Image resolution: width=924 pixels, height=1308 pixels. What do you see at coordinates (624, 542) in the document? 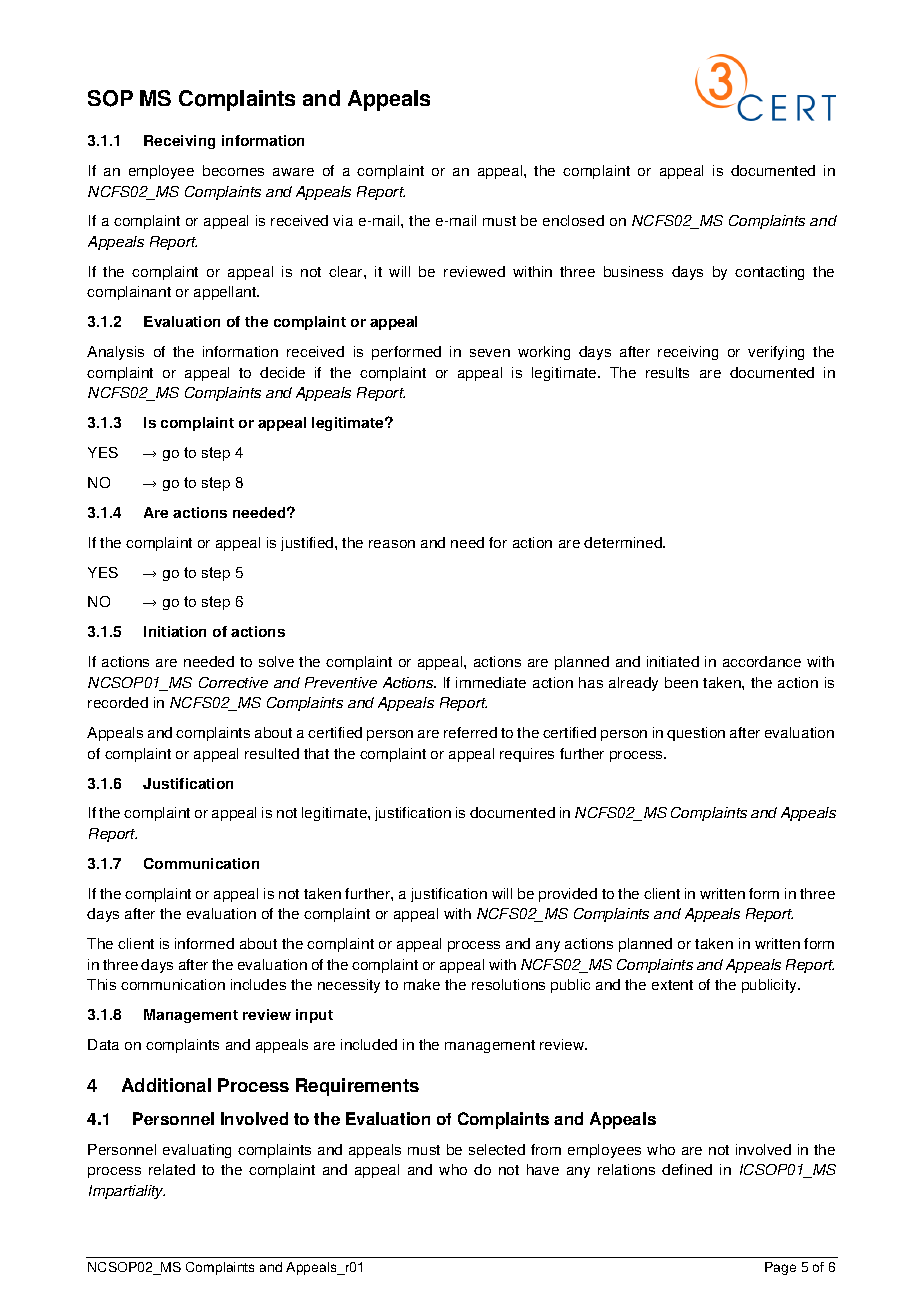
I see `determined` at bounding box center [624, 542].
